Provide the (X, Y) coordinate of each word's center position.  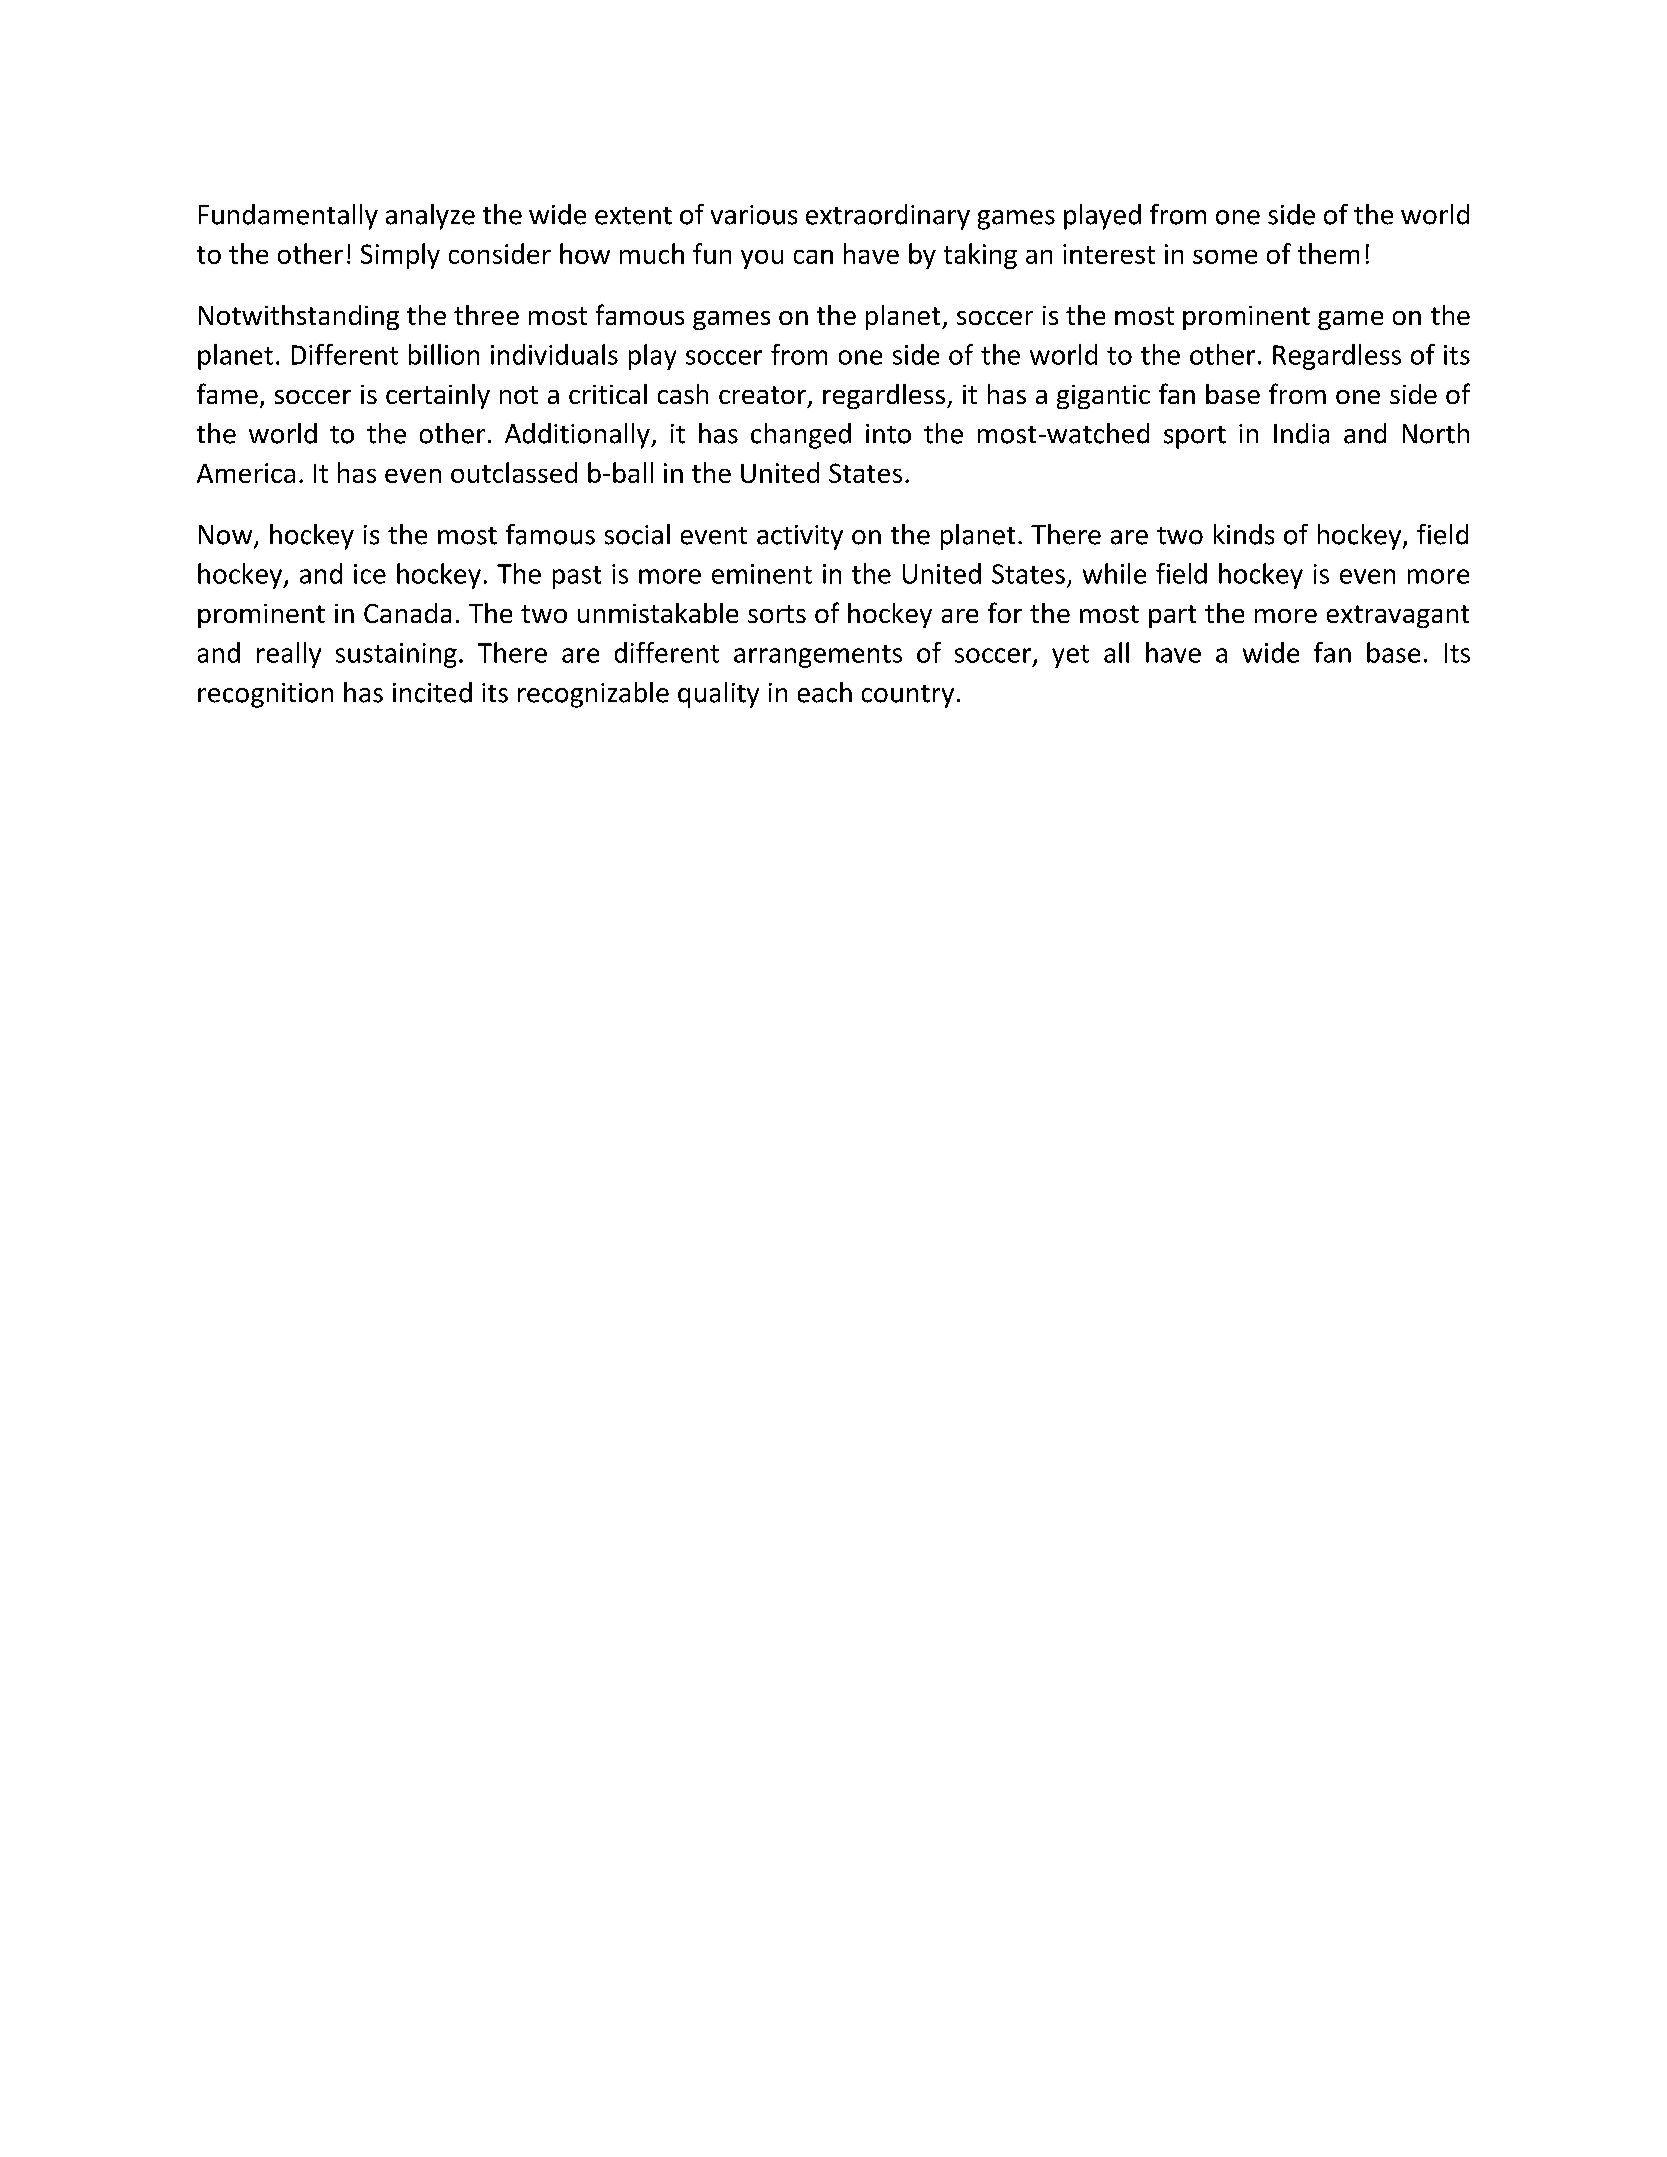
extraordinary (888, 217)
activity (800, 537)
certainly (438, 396)
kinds (1244, 534)
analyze (430, 217)
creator (762, 395)
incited (432, 692)
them (1328, 253)
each (825, 692)
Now (227, 536)
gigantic (1103, 397)
